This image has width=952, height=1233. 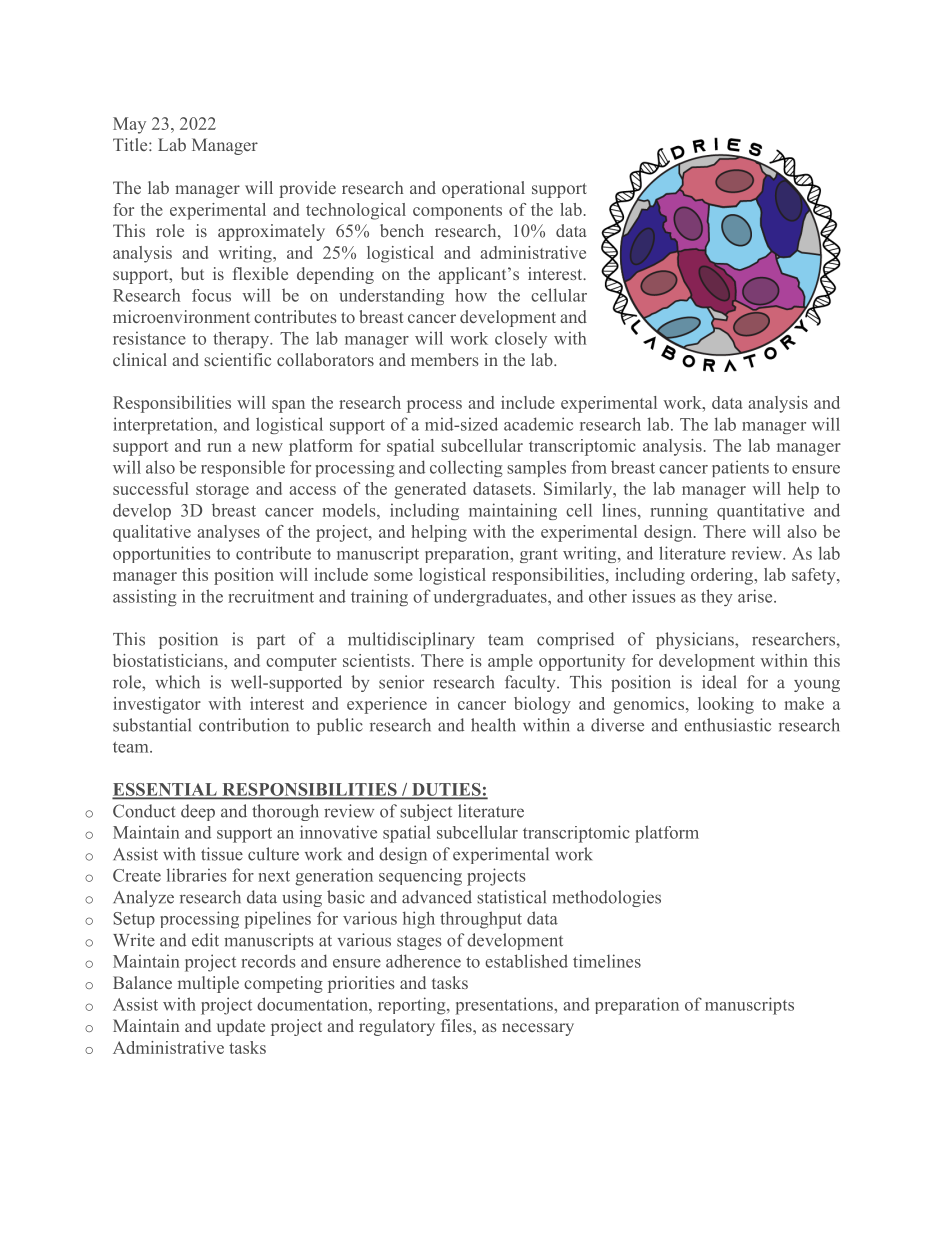 I want to click on members, so click(x=445, y=359).
